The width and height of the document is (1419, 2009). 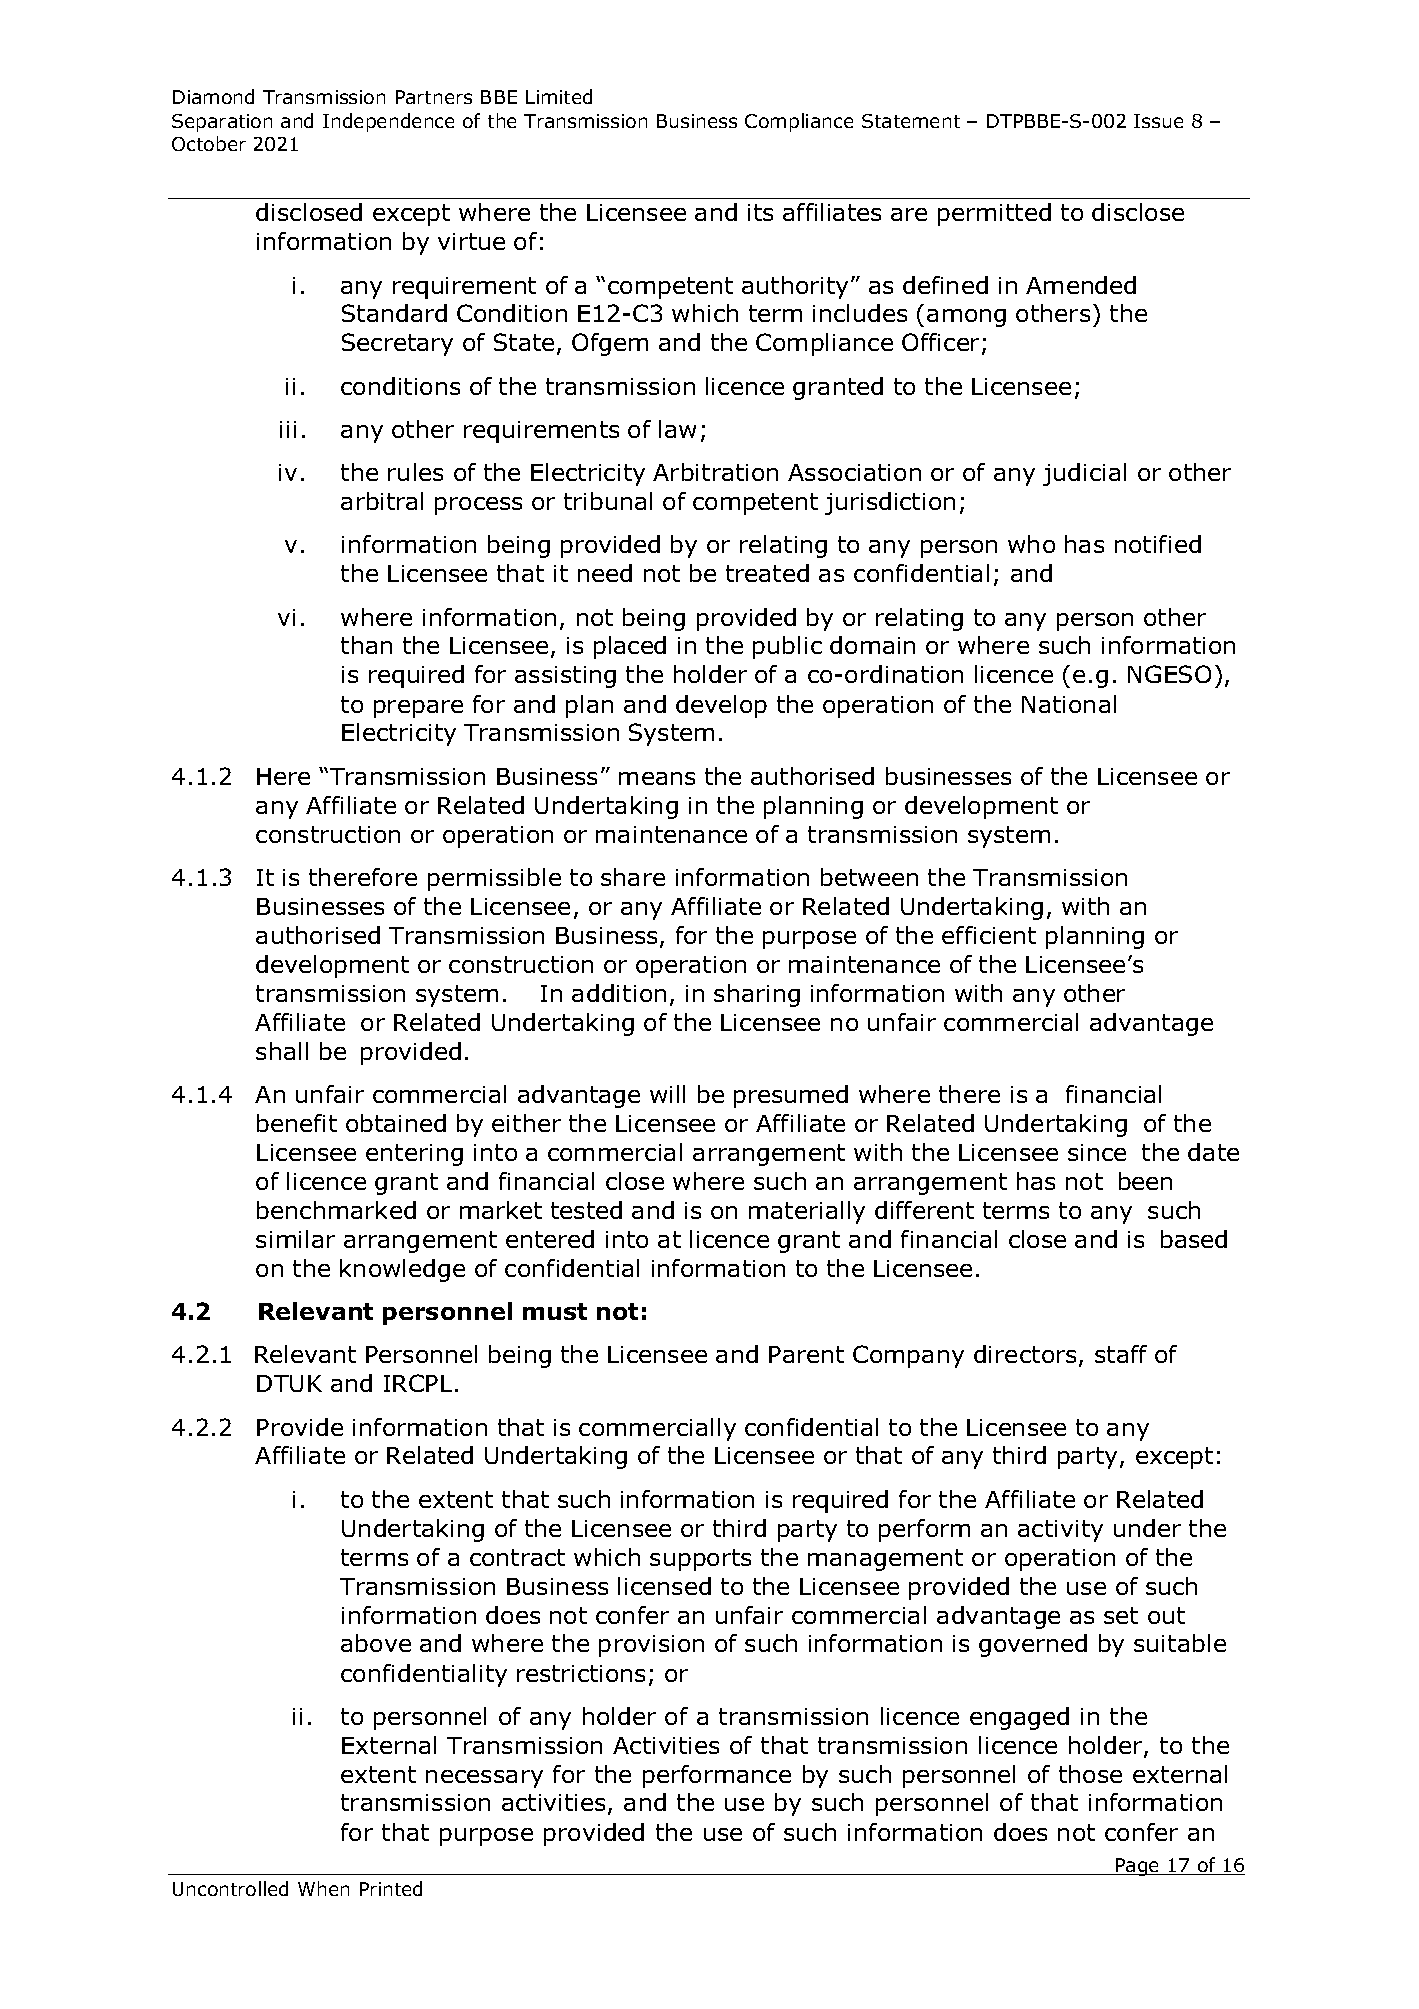 What do you see at coordinates (388, 122) in the document?
I see `Independence` at bounding box center [388, 122].
